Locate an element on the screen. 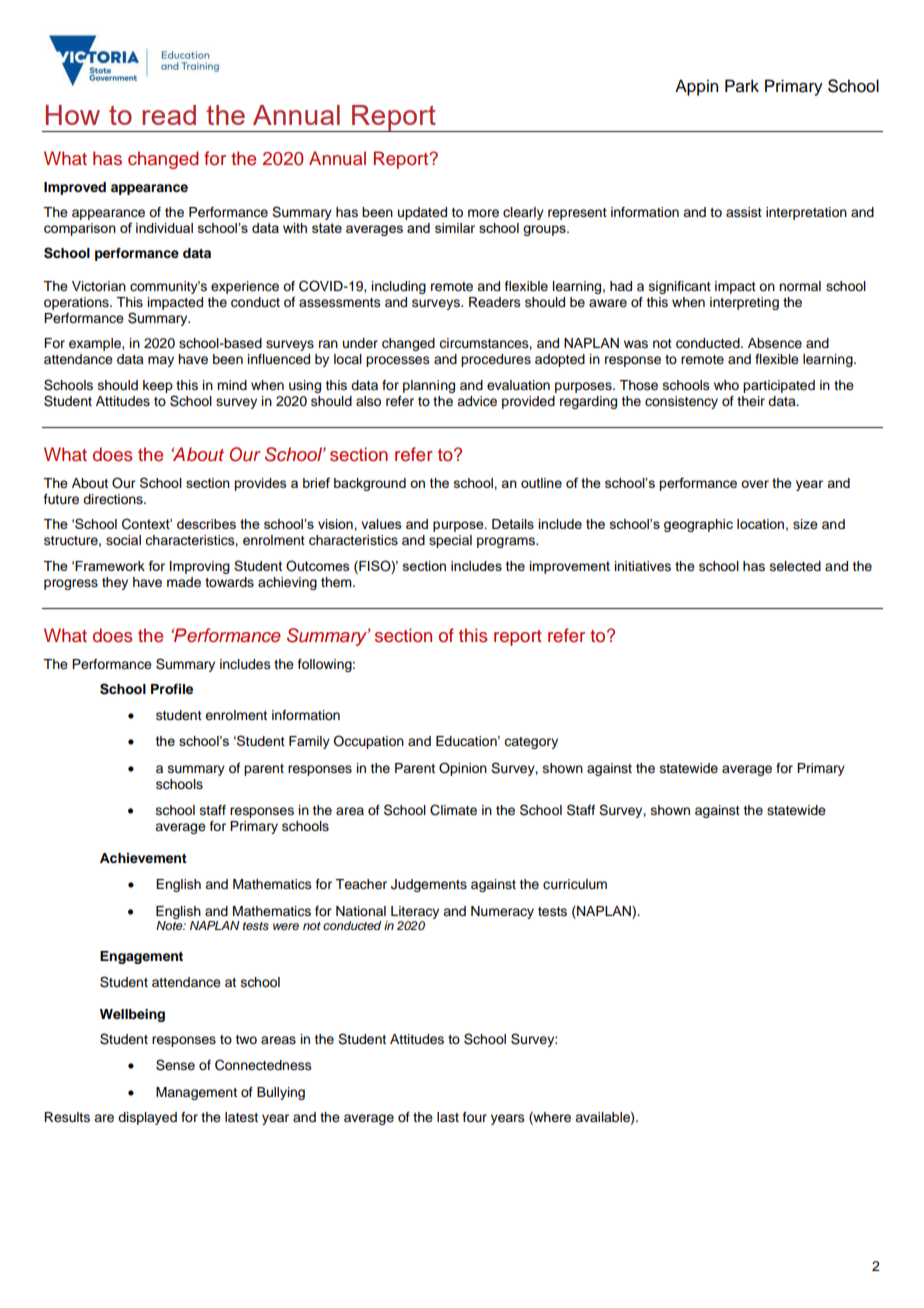 The width and height of the screenshot is (924, 1308). updated is located at coordinates (422, 213).
